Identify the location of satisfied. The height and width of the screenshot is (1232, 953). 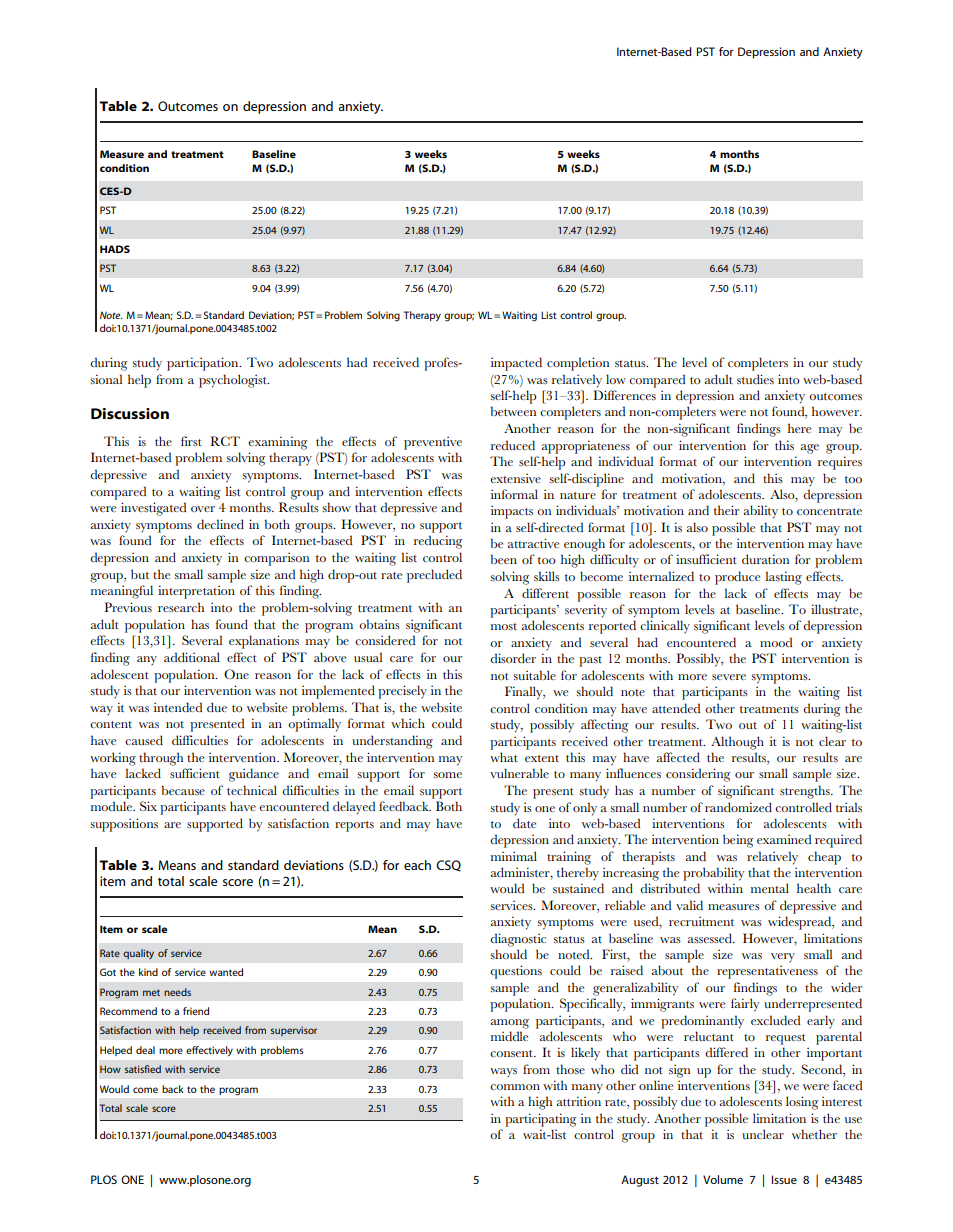
(143, 1069).
